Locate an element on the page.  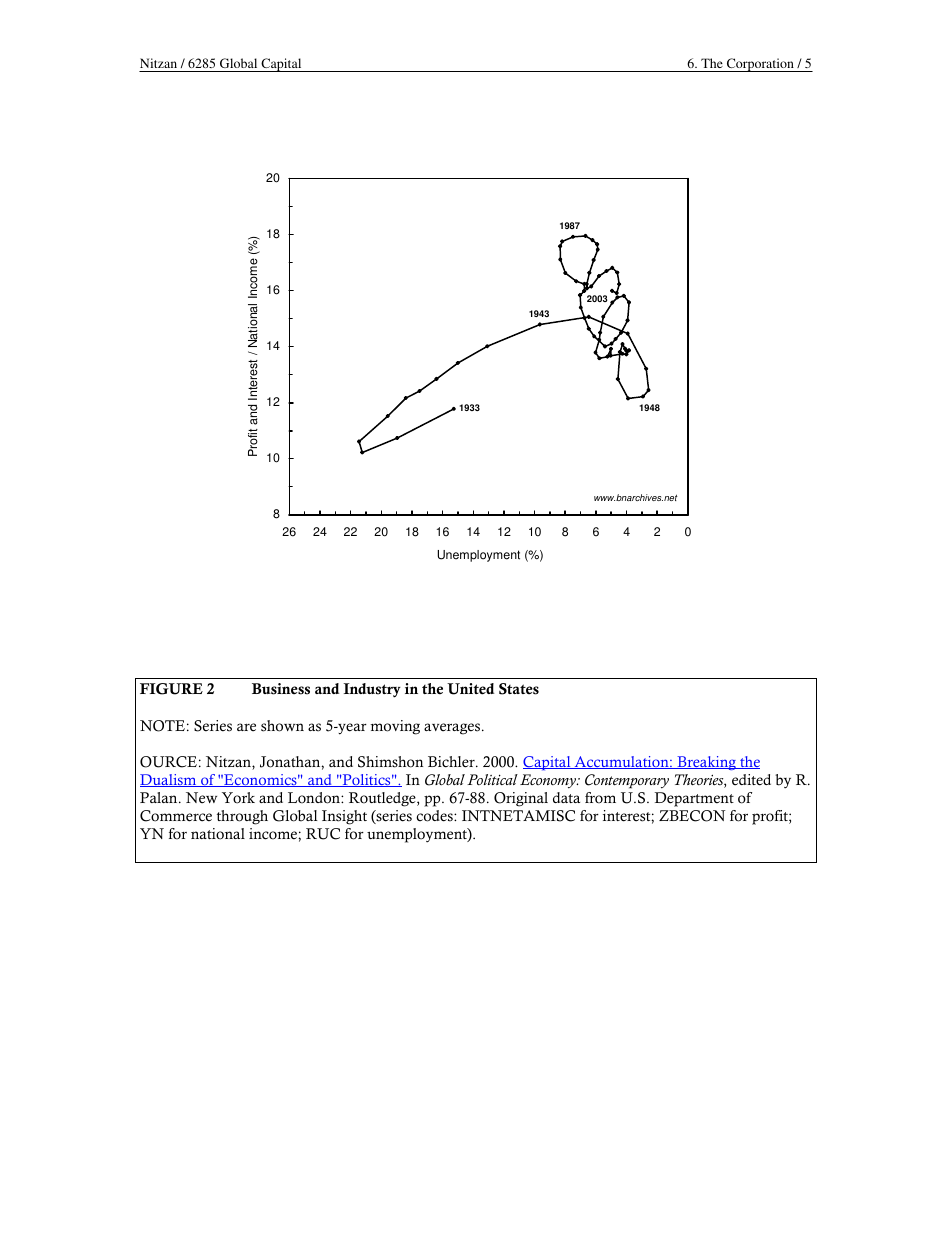
codes is located at coordinates (435, 816).
